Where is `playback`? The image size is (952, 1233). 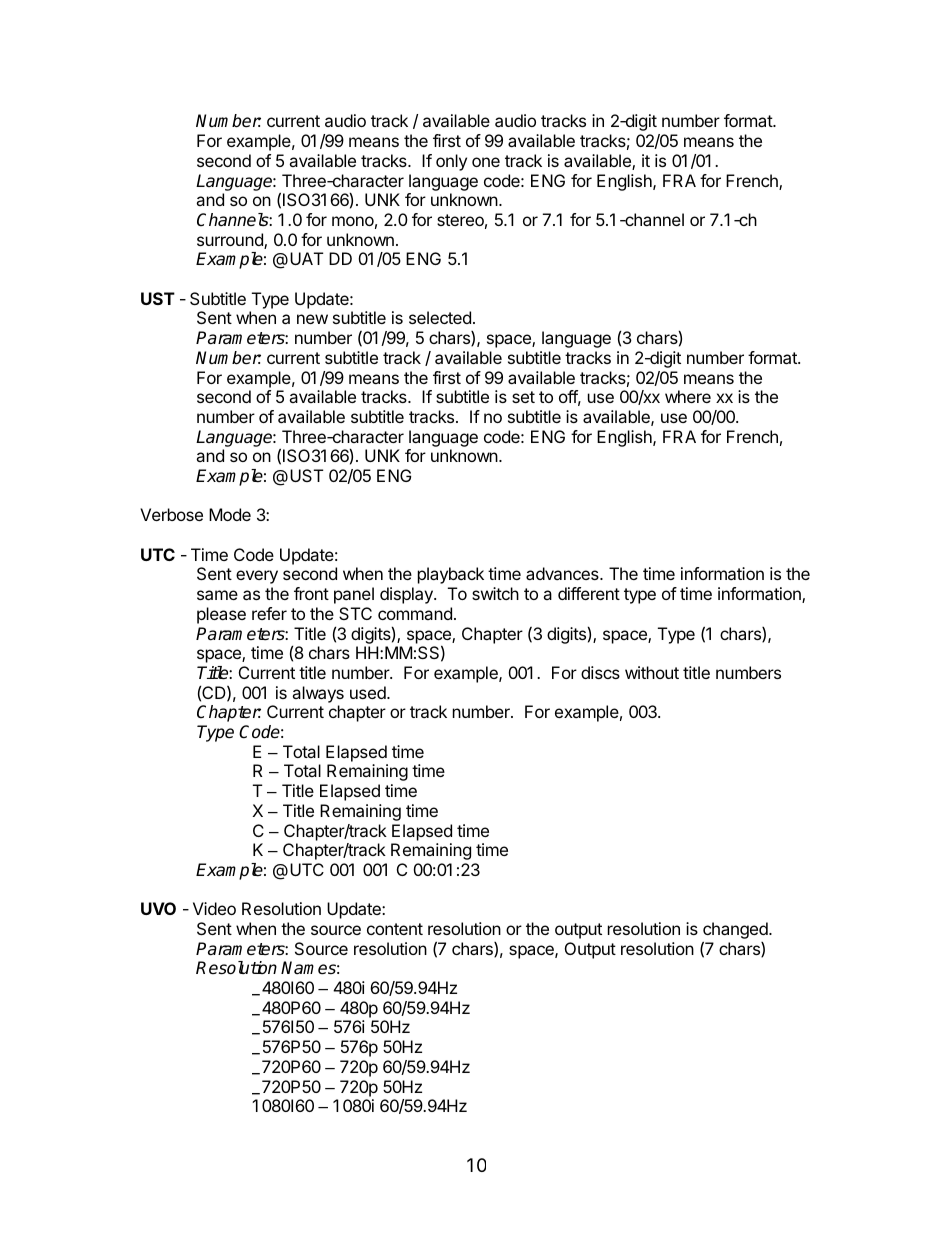
playback is located at coordinates (451, 575).
